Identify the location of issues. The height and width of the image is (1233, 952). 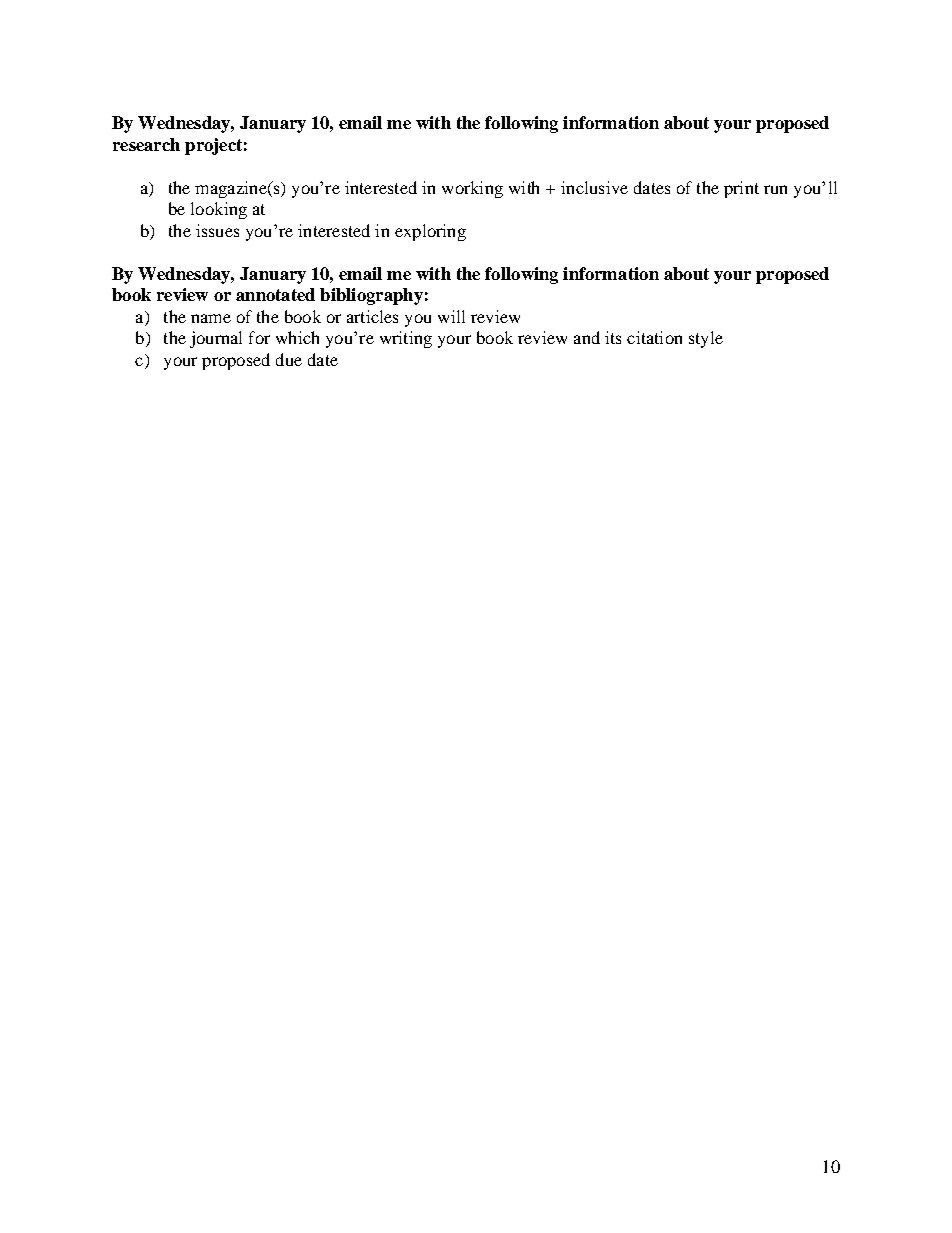
(217, 230).
